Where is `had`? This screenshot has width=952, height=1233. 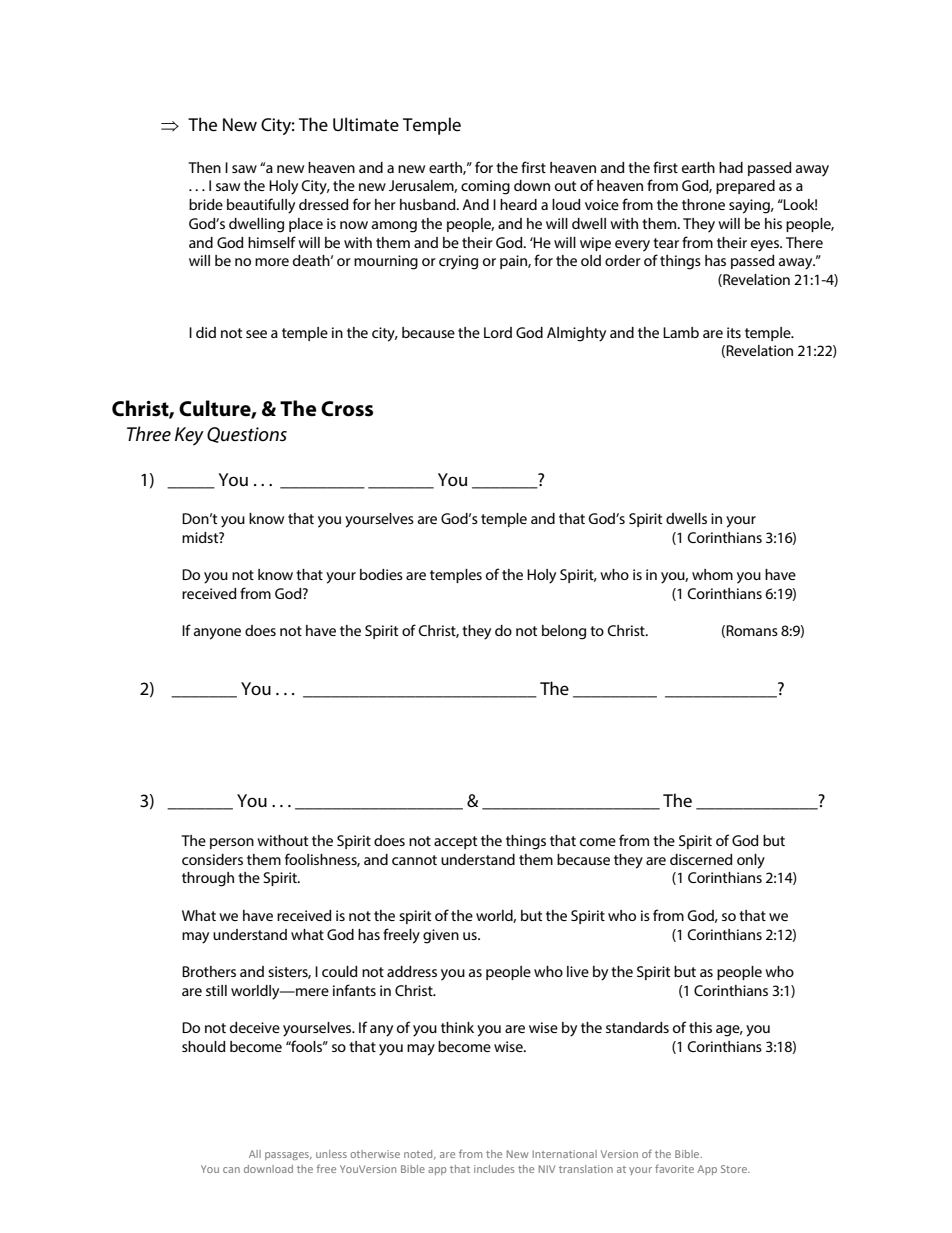 had is located at coordinates (731, 167).
